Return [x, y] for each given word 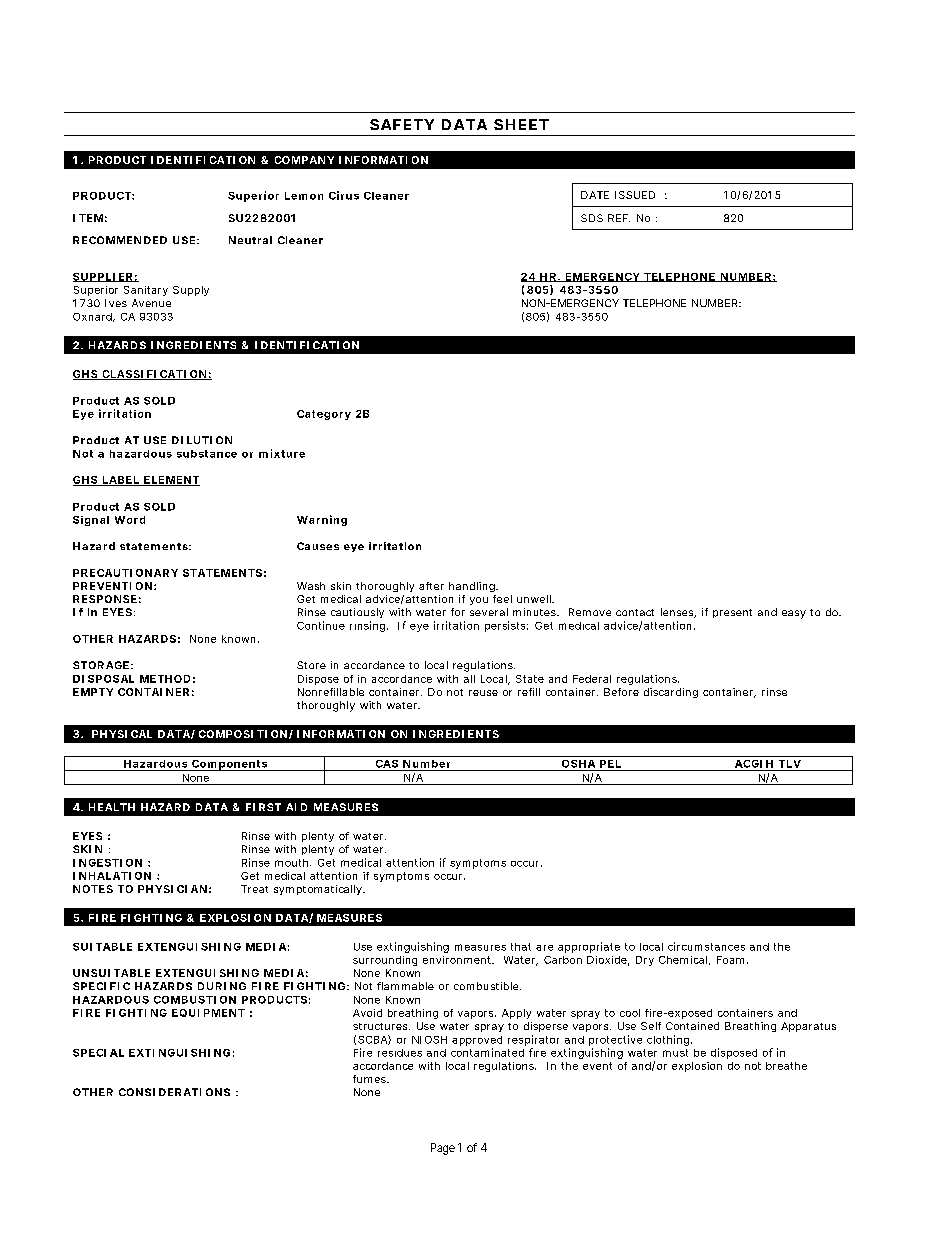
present [732, 613]
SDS [592, 218]
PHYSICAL [122, 734]
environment [458, 960]
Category [324, 415]
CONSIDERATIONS [174, 1092]
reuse [483, 693]
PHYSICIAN [172, 889]
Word [130, 520]
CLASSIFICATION [154, 375]
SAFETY [402, 124]
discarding [671, 693]
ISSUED [635, 195]
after [431, 586]
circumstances [706, 946]
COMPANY [304, 160]
